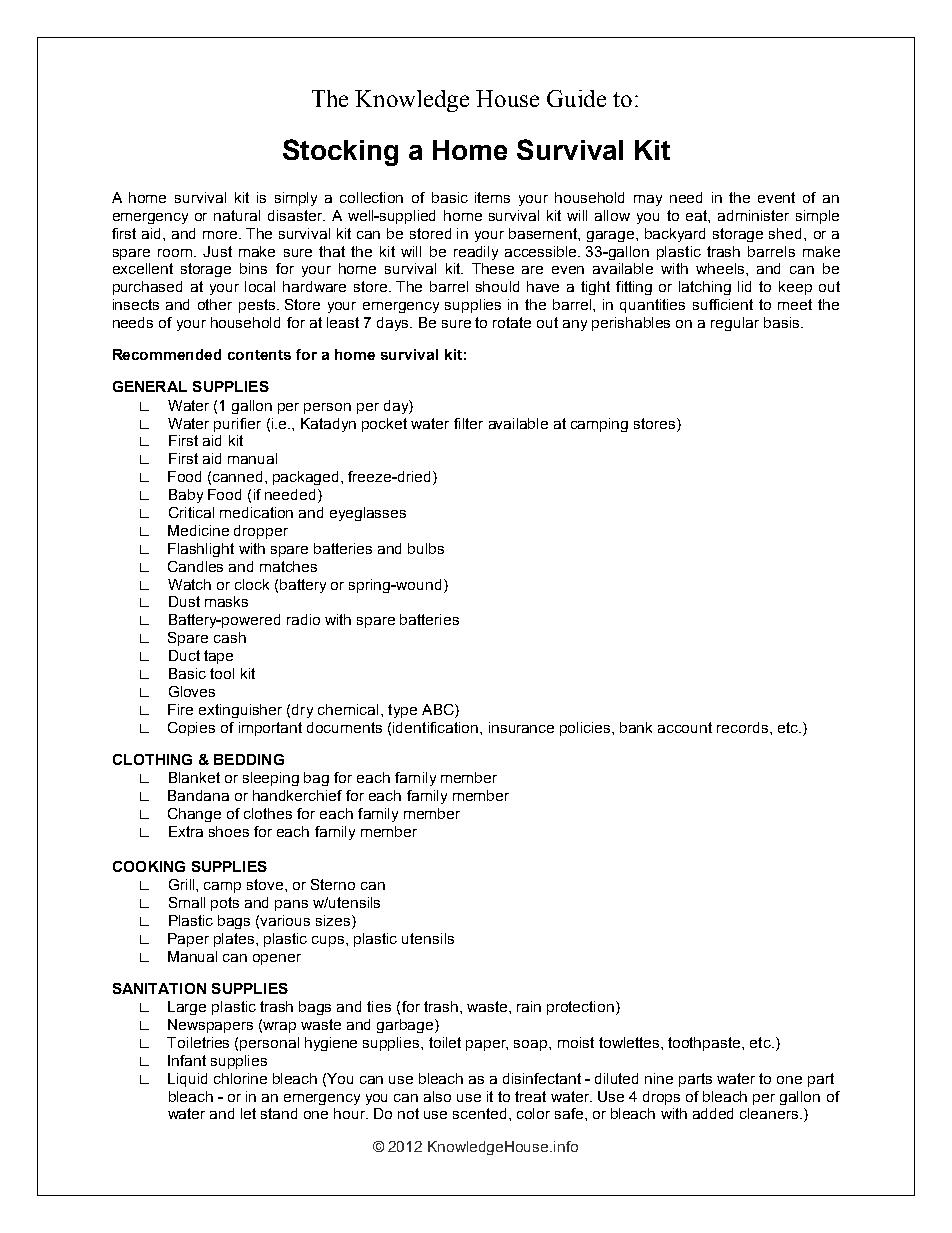 This image has width=952, height=1233. What do you see at coordinates (713, 1113) in the image?
I see `added` at bounding box center [713, 1113].
